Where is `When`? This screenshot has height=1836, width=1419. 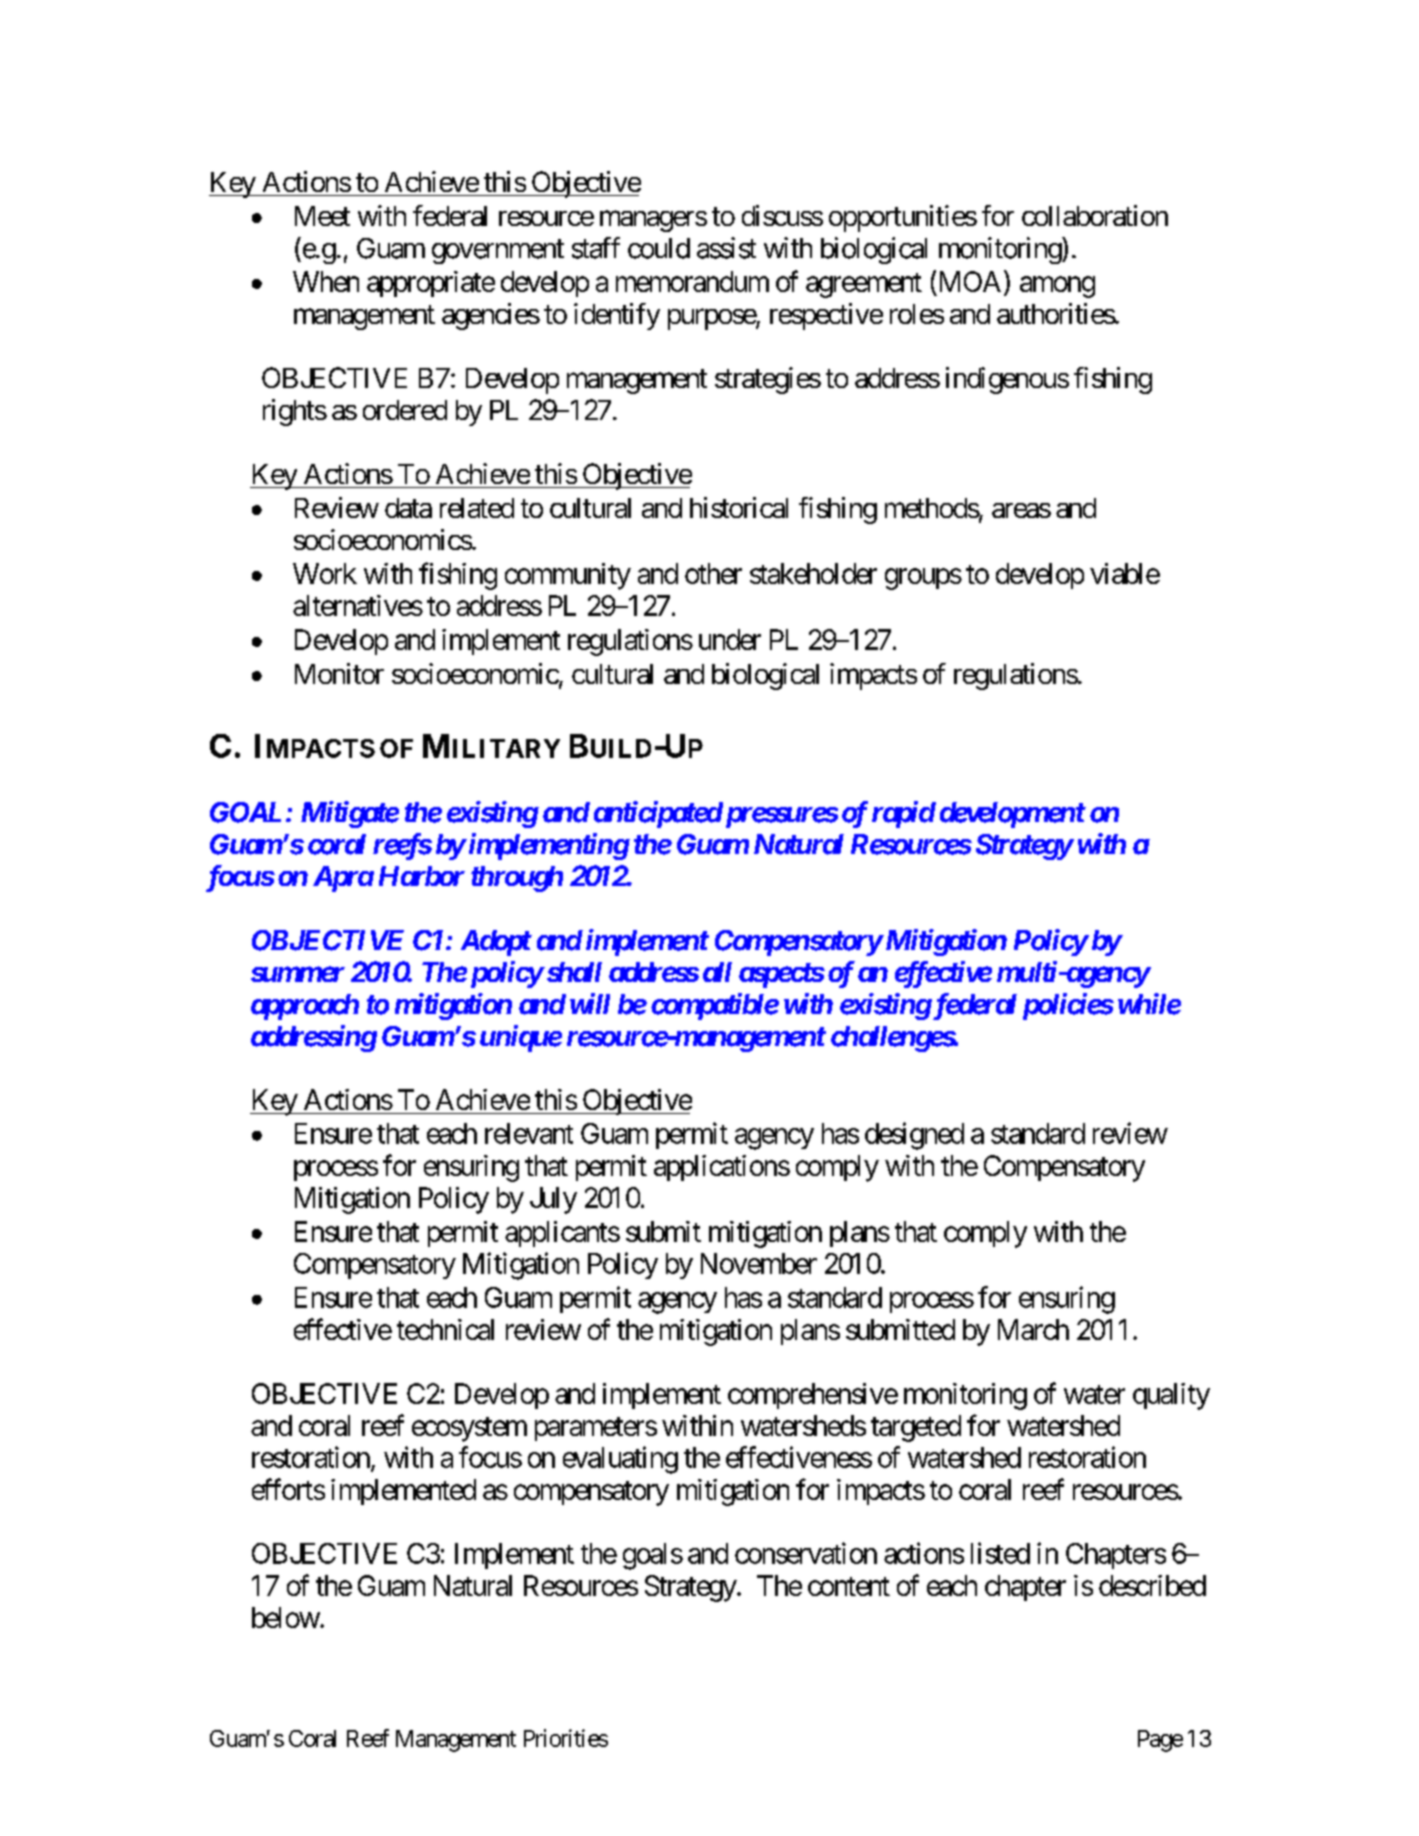
When is located at coordinates (326, 281).
